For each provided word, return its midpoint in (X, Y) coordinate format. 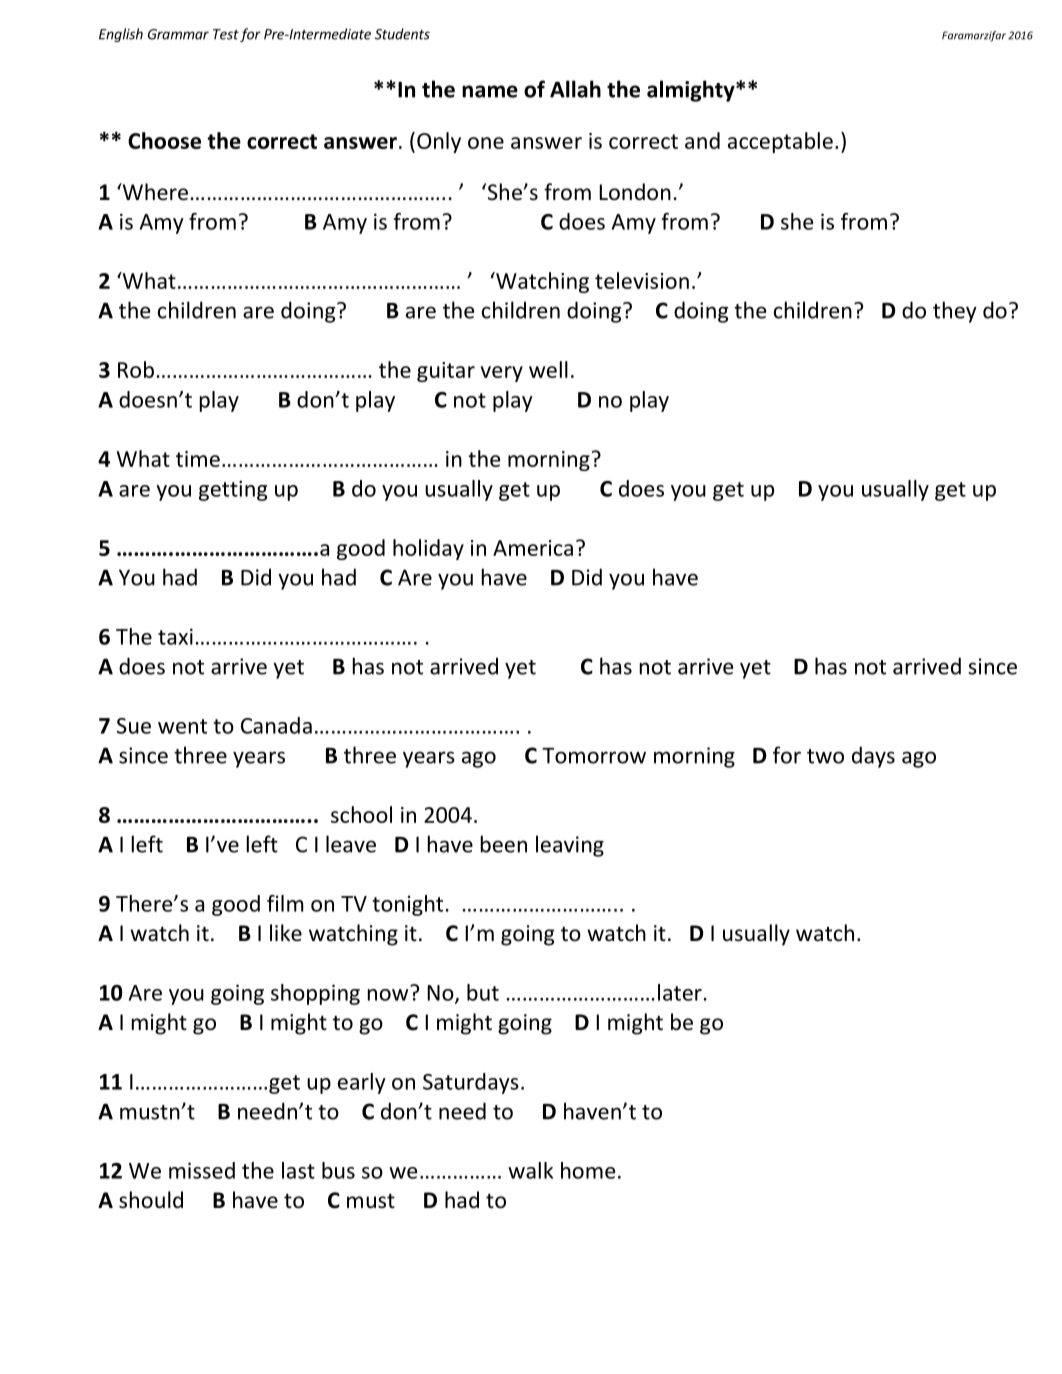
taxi (175, 636)
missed (202, 1170)
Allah (575, 89)
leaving (570, 846)
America (533, 548)
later (680, 992)
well (548, 369)
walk (530, 1170)
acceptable (780, 142)
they (955, 312)
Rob (136, 369)
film (285, 903)
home (588, 1170)
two (825, 756)
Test (226, 34)
